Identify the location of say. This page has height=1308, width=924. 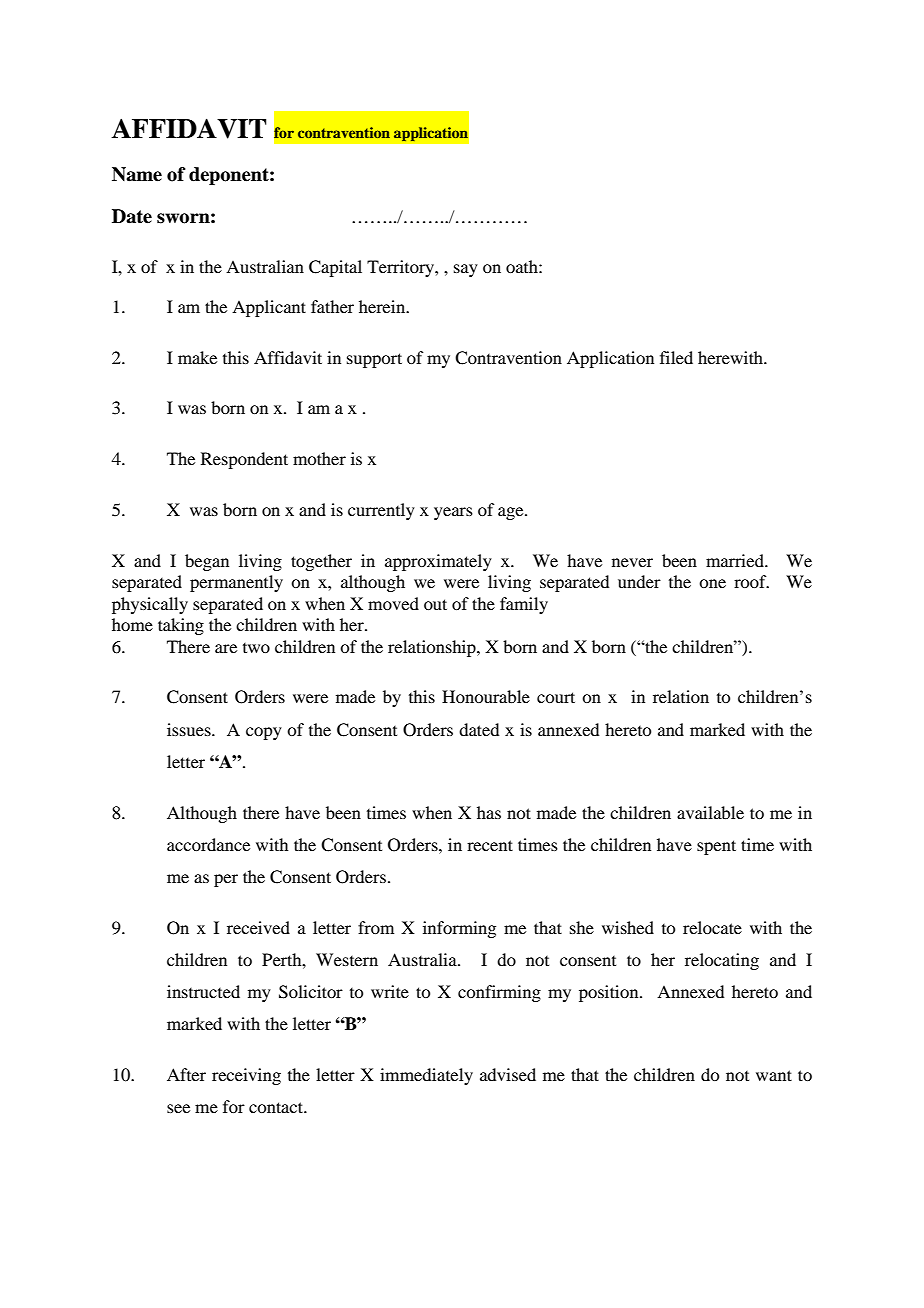
(466, 270).
